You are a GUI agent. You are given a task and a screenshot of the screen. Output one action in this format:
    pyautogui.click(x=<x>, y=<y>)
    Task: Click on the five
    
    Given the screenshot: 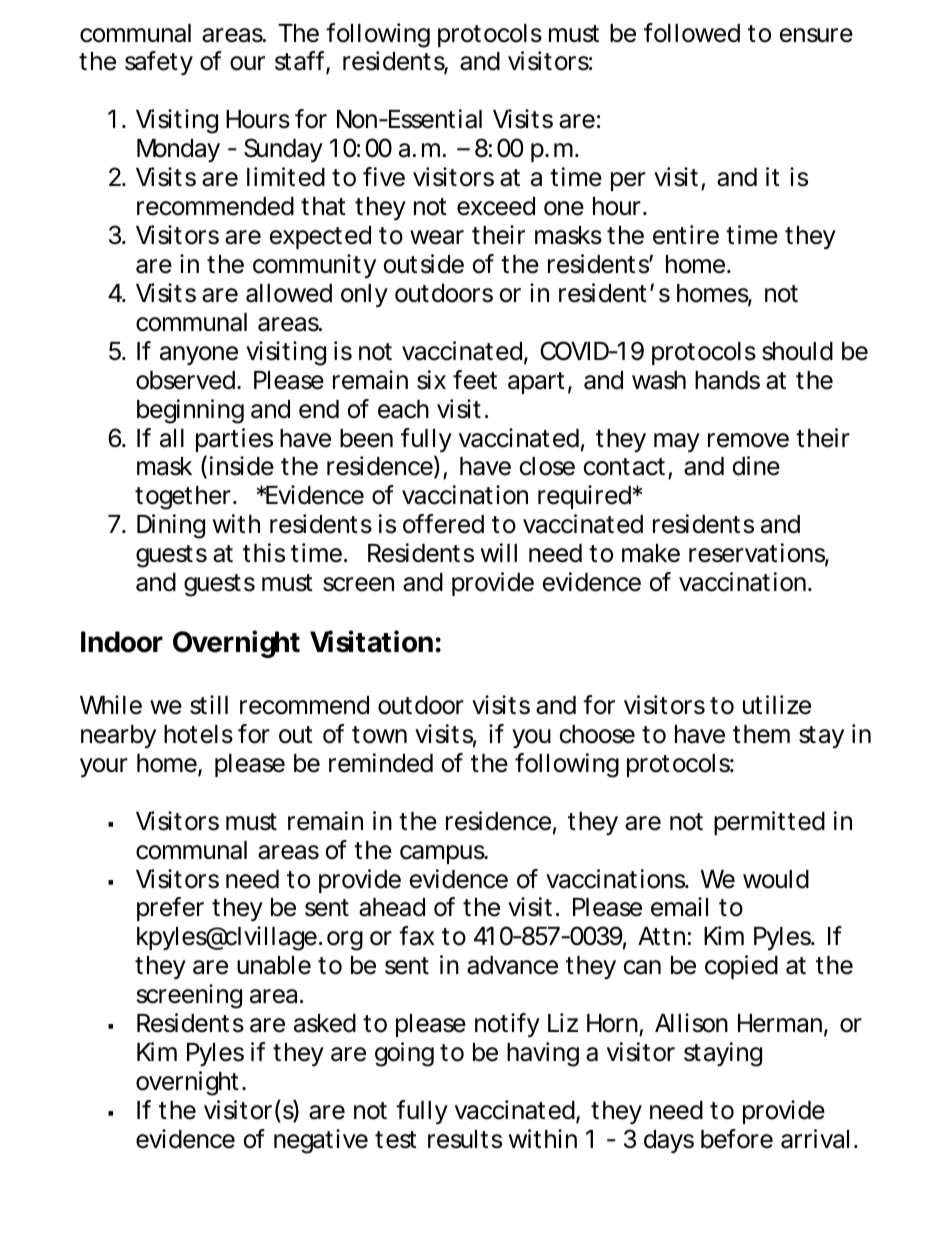 What is the action you would take?
    pyautogui.click(x=384, y=177)
